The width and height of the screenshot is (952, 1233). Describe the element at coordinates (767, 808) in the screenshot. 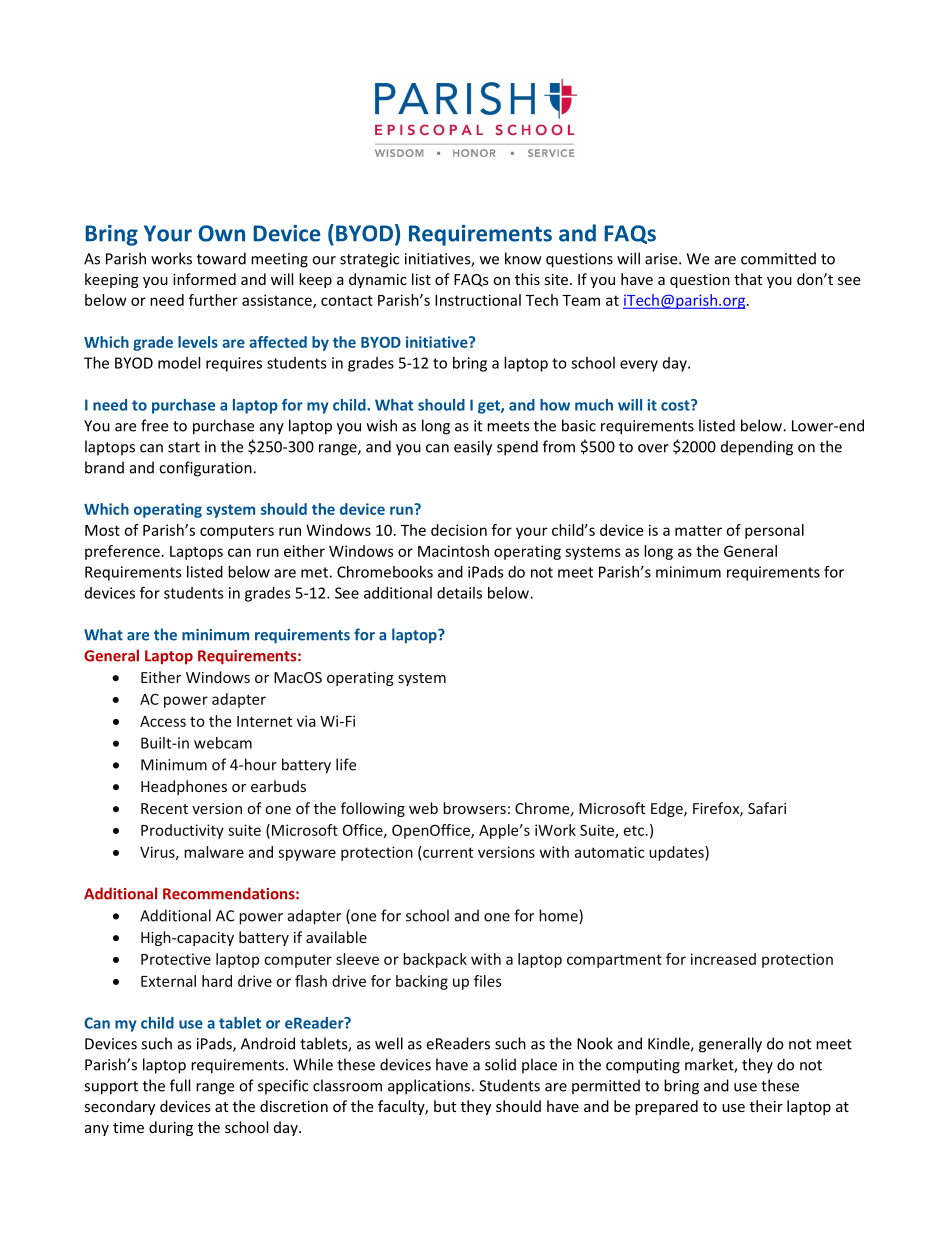

I see `Safari` at that location.
